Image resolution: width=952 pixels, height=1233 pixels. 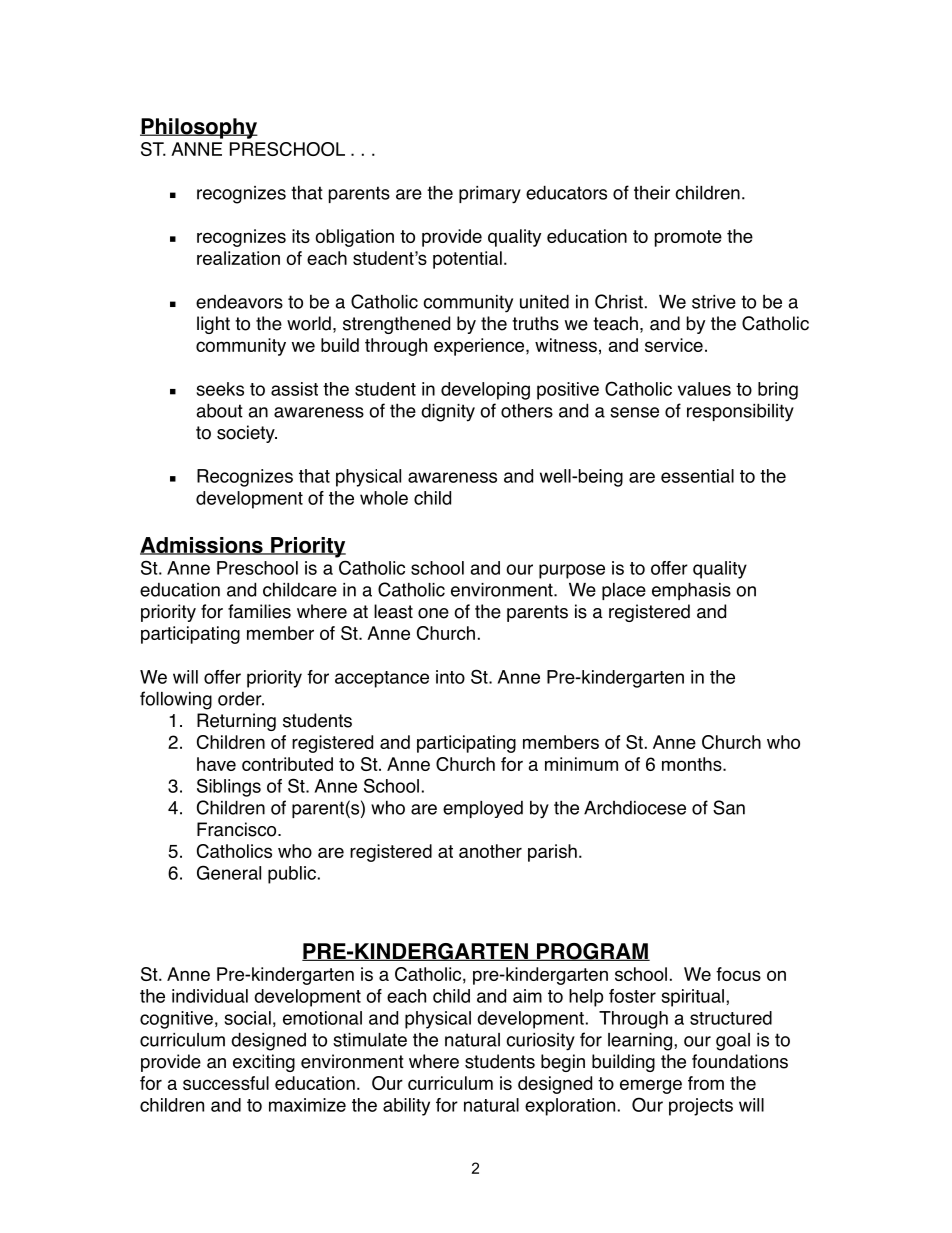 What do you see at coordinates (691, 591) in the screenshot?
I see `emphasis` at bounding box center [691, 591].
